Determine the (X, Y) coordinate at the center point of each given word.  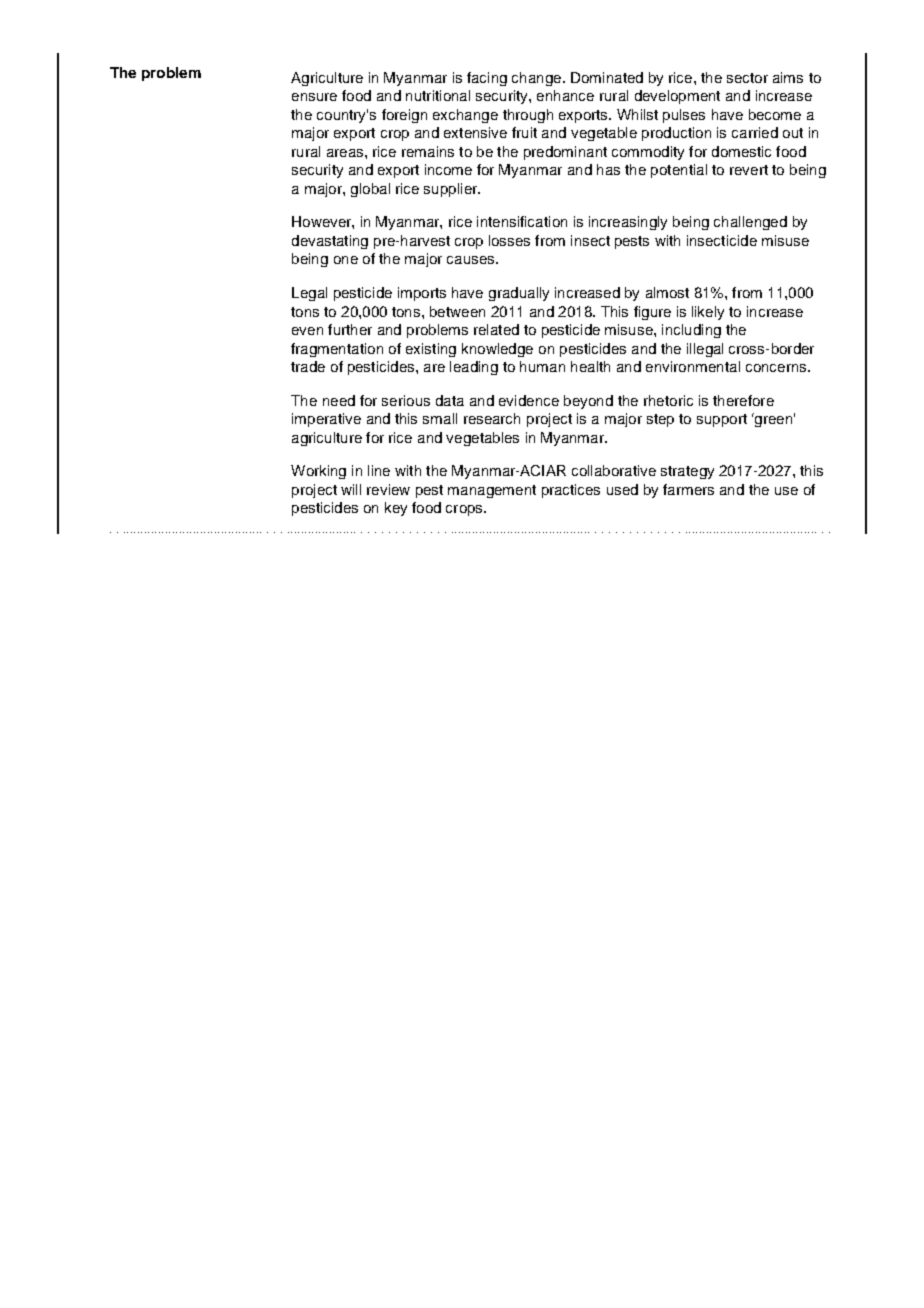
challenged (750, 223)
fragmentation (337, 350)
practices (571, 491)
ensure (314, 97)
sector (747, 78)
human (542, 366)
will (351, 489)
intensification (522, 221)
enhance (565, 95)
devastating (330, 242)
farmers (688, 489)
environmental (693, 366)
